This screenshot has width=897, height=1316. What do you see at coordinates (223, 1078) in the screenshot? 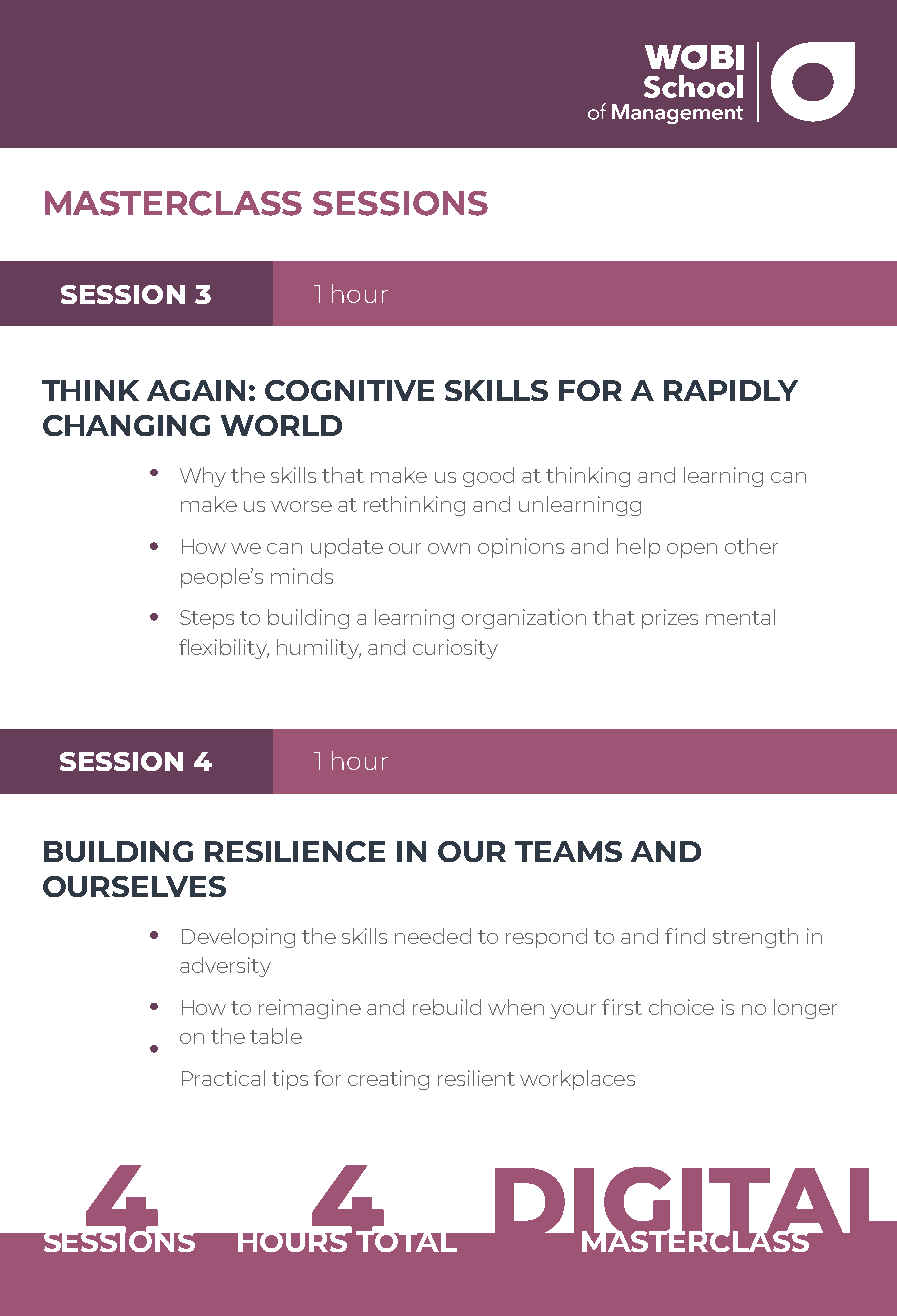
I see `Practical` at bounding box center [223, 1078].
